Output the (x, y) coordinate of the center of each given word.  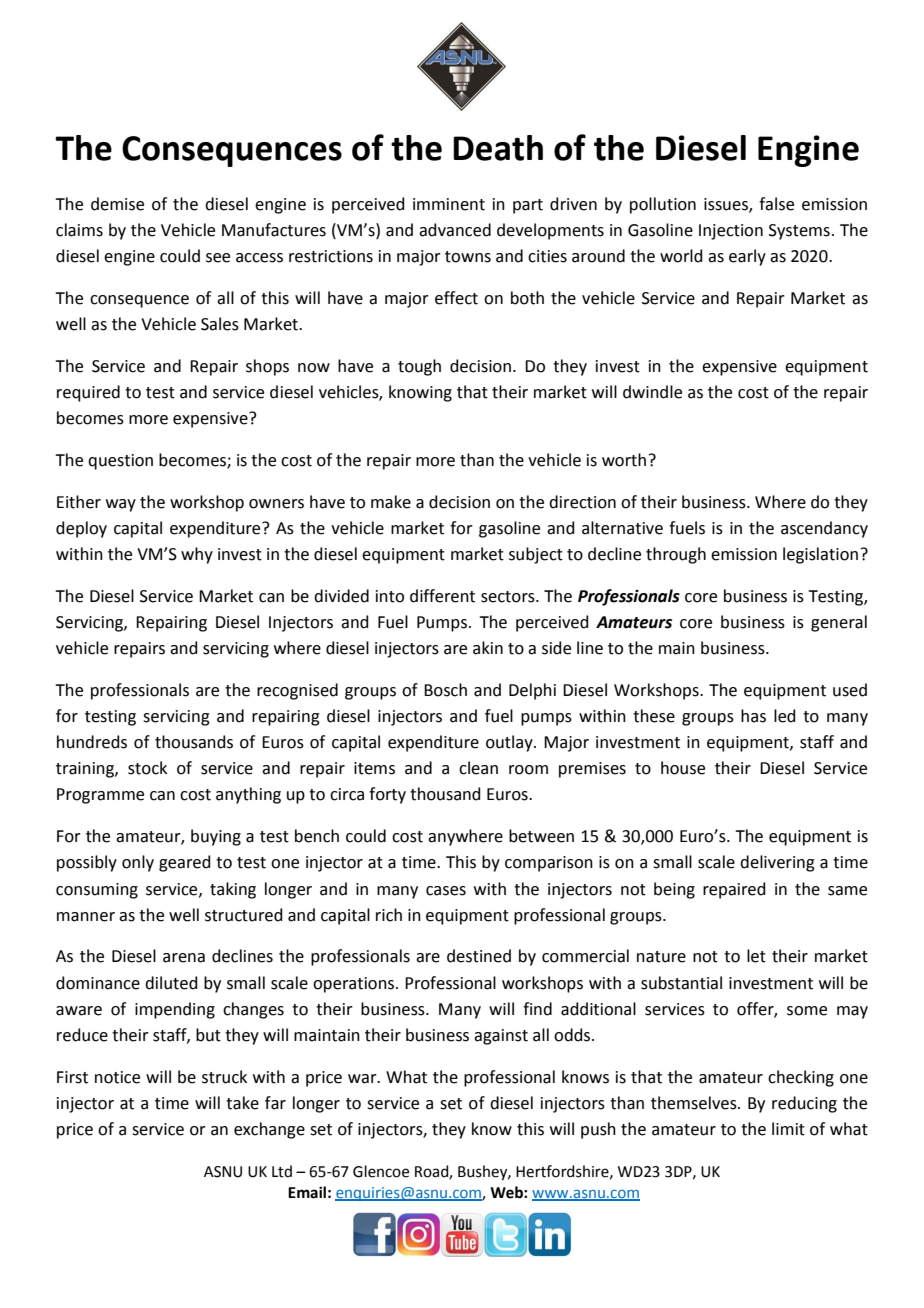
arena (184, 958)
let (756, 956)
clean (478, 768)
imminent (449, 204)
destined (479, 956)
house (683, 768)
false (776, 204)
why (197, 555)
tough (419, 367)
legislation (820, 555)
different (442, 596)
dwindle (652, 392)
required (88, 393)
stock (147, 768)
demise (117, 204)
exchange (269, 1130)
